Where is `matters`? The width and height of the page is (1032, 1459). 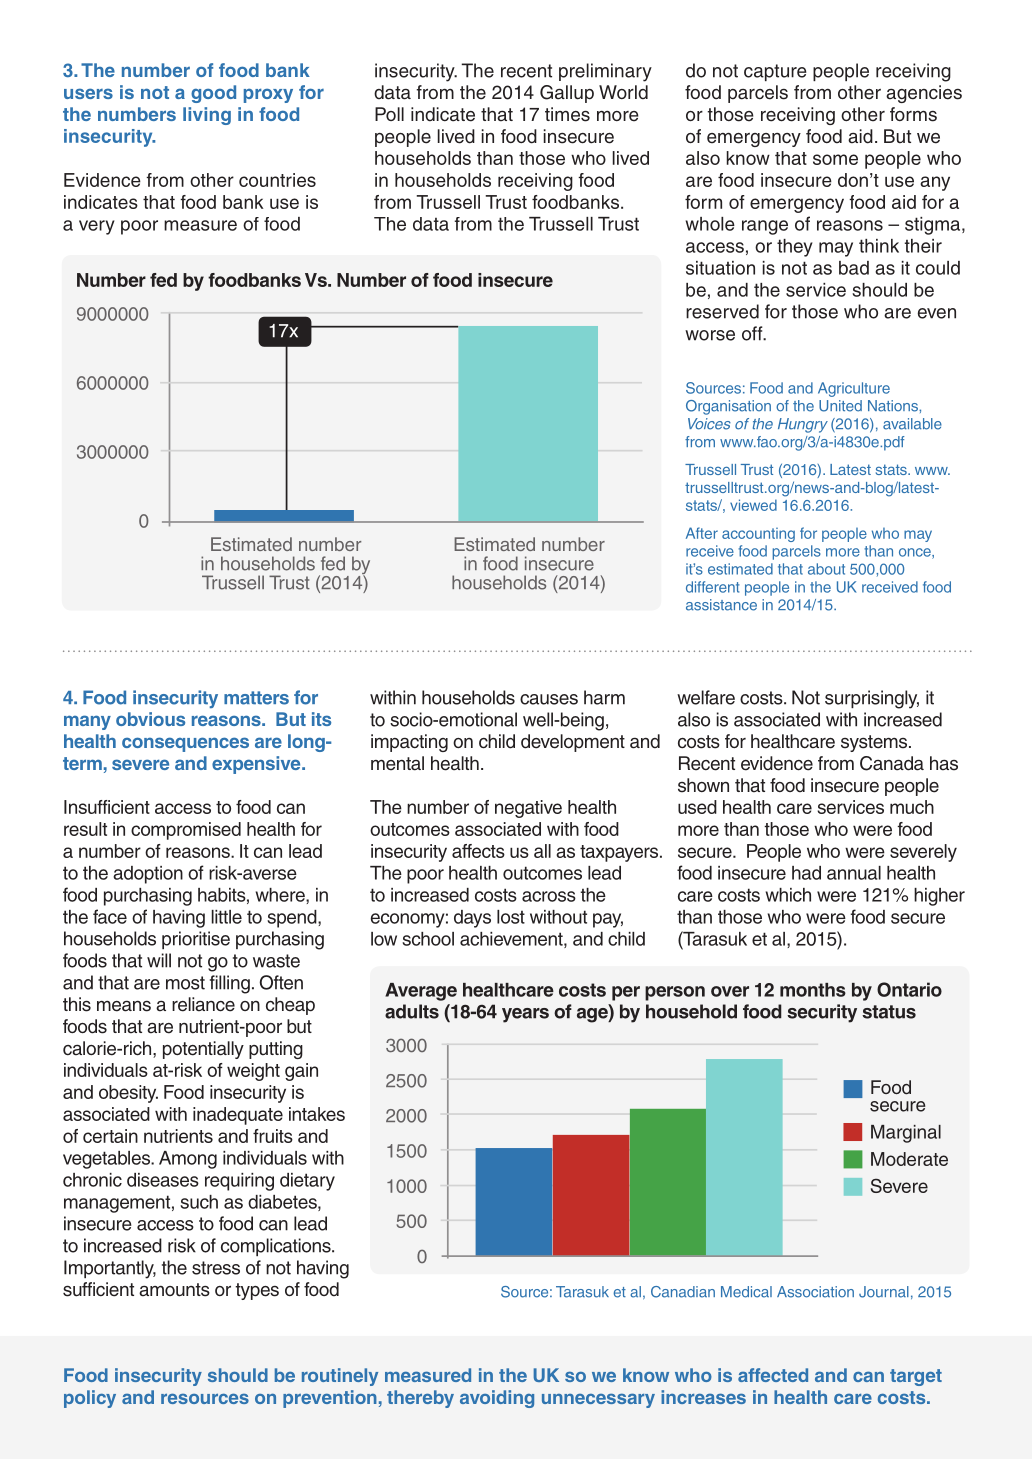
matters is located at coordinates (256, 698).
